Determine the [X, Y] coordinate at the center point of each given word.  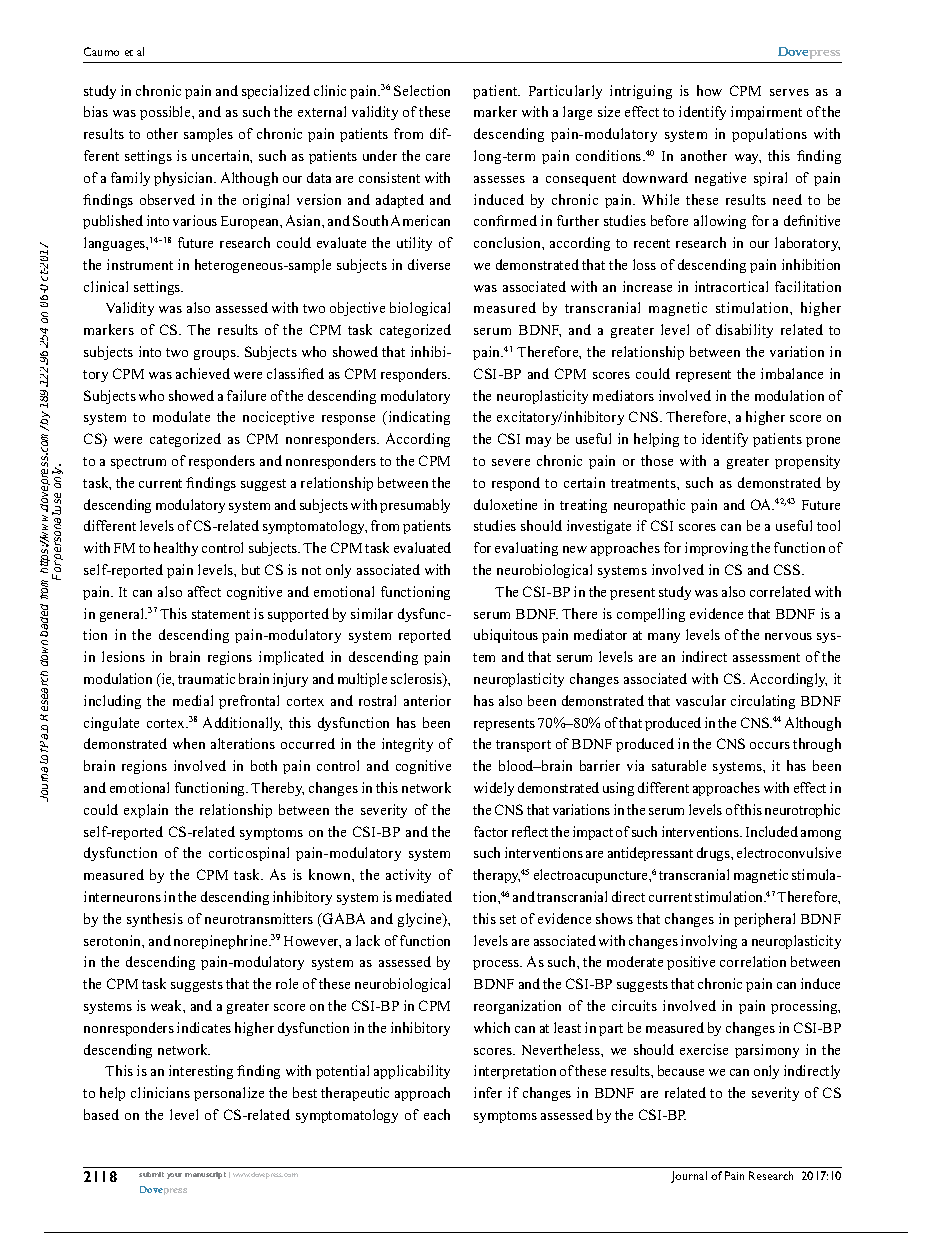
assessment [766, 657]
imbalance [792, 373]
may [538, 442]
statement [221, 614]
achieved [203, 373]
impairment [766, 113]
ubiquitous [506, 636]
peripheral [764, 920]
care [438, 157]
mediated [424, 896]
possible [166, 113]
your [174, 1176]
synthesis [155, 920]
